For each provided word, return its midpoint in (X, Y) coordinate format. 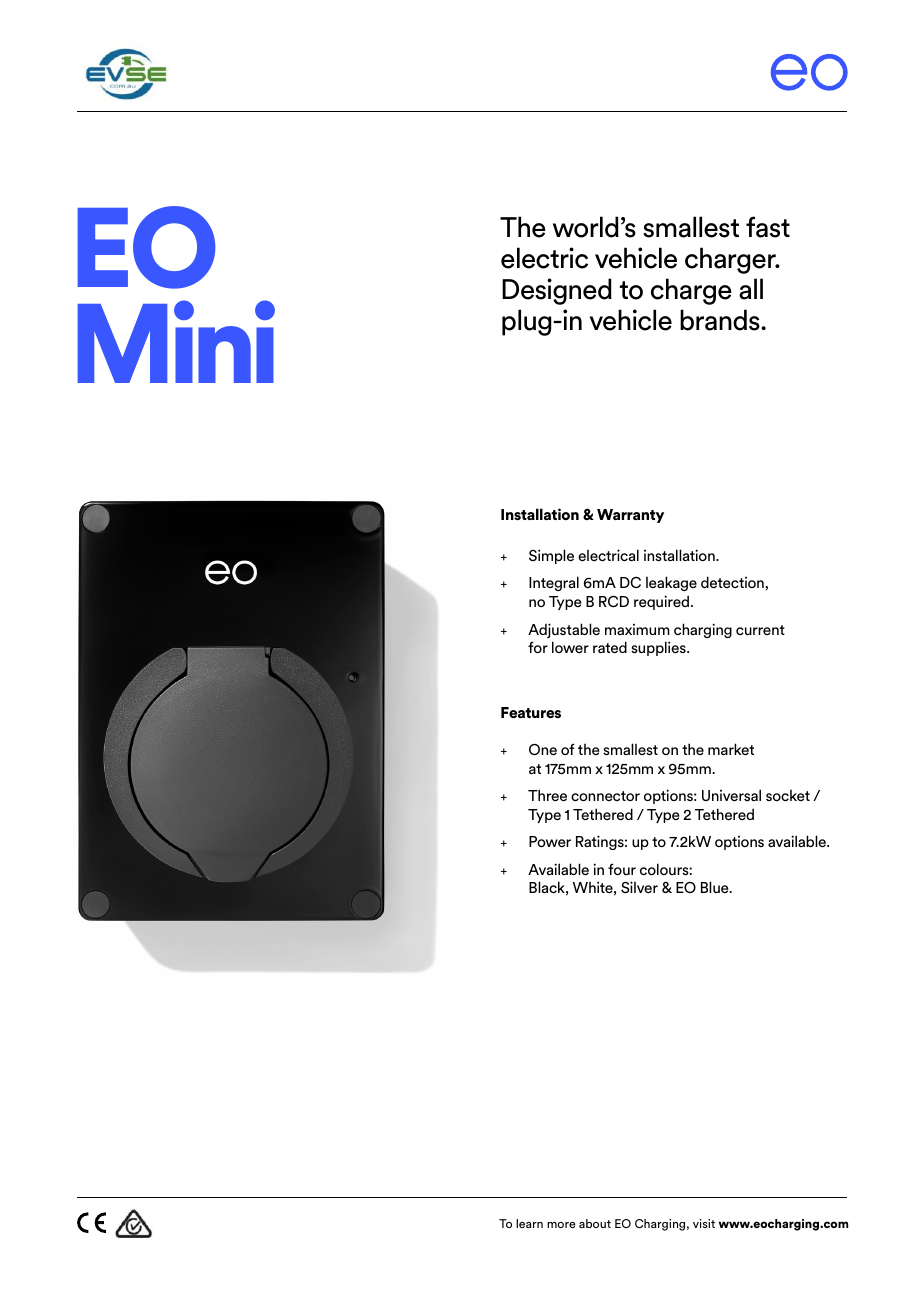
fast (768, 227)
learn (529, 1223)
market (731, 749)
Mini (176, 341)
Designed (557, 291)
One (543, 749)
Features (531, 713)
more (561, 1225)
